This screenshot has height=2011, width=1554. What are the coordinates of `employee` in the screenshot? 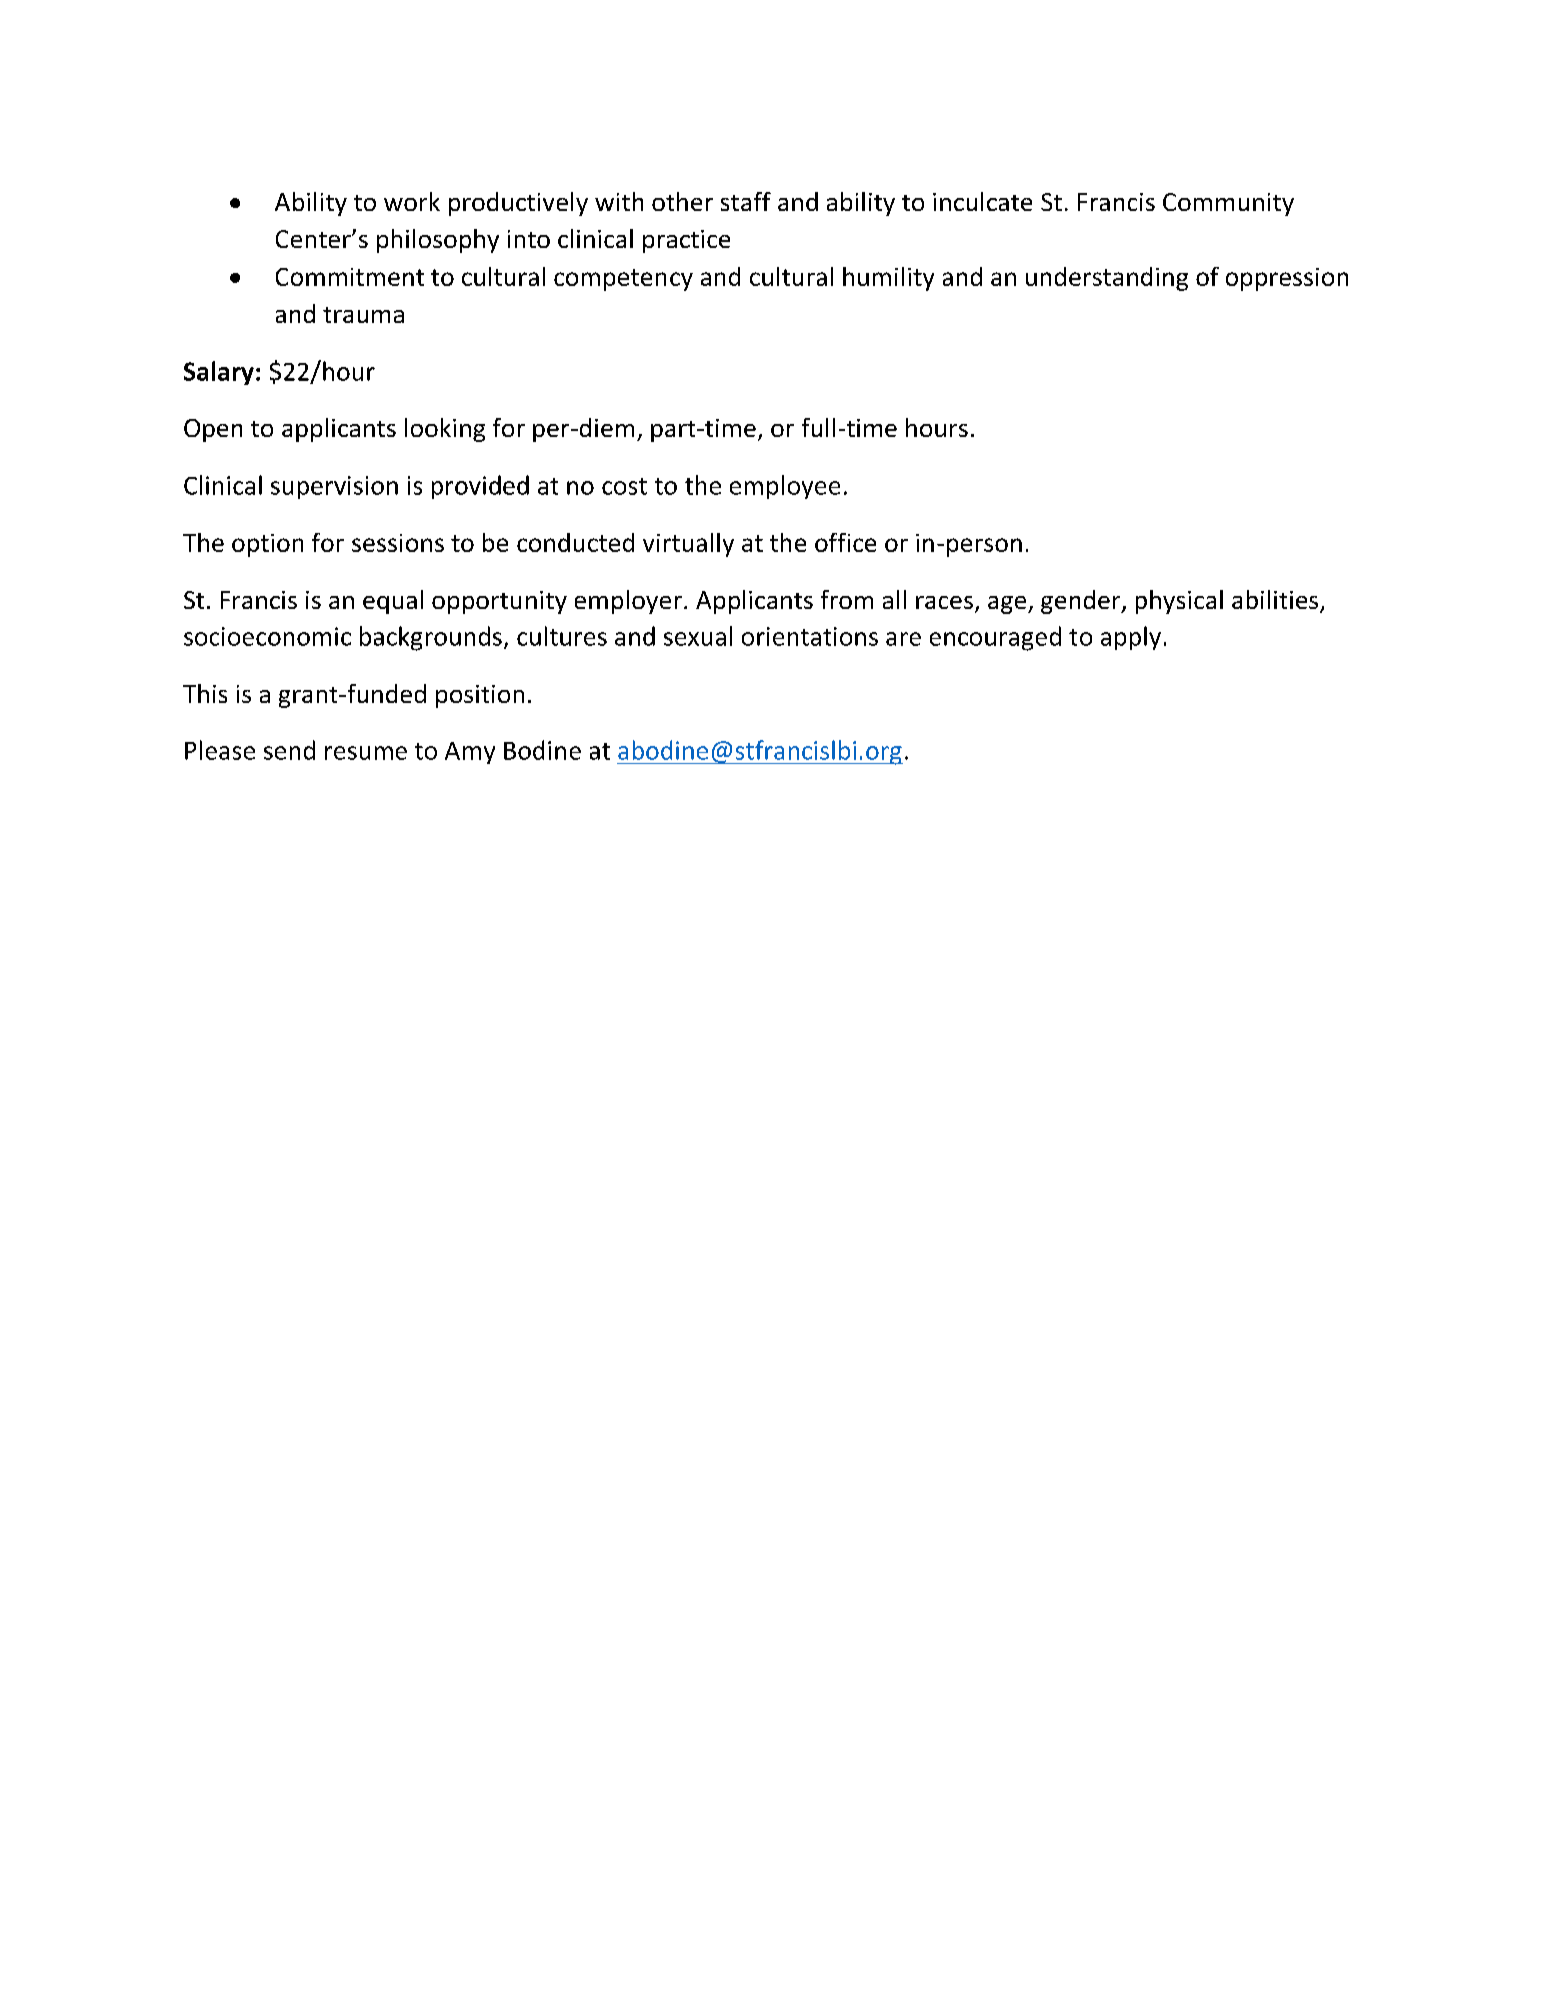 It's located at (785, 487).
